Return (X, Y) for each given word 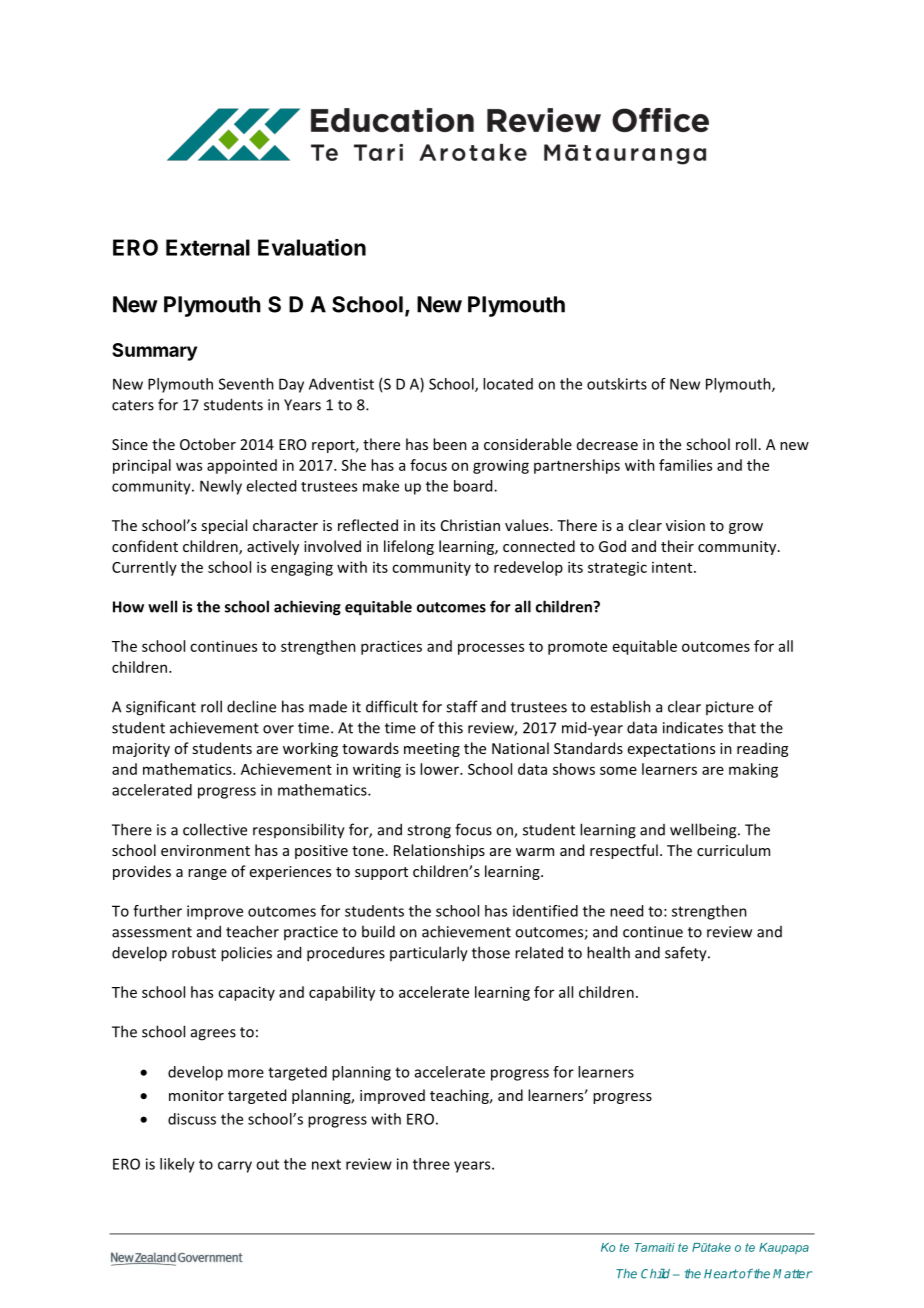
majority (141, 750)
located (508, 384)
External (208, 247)
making (753, 770)
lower (440, 769)
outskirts (617, 384)
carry (235, 1167)
